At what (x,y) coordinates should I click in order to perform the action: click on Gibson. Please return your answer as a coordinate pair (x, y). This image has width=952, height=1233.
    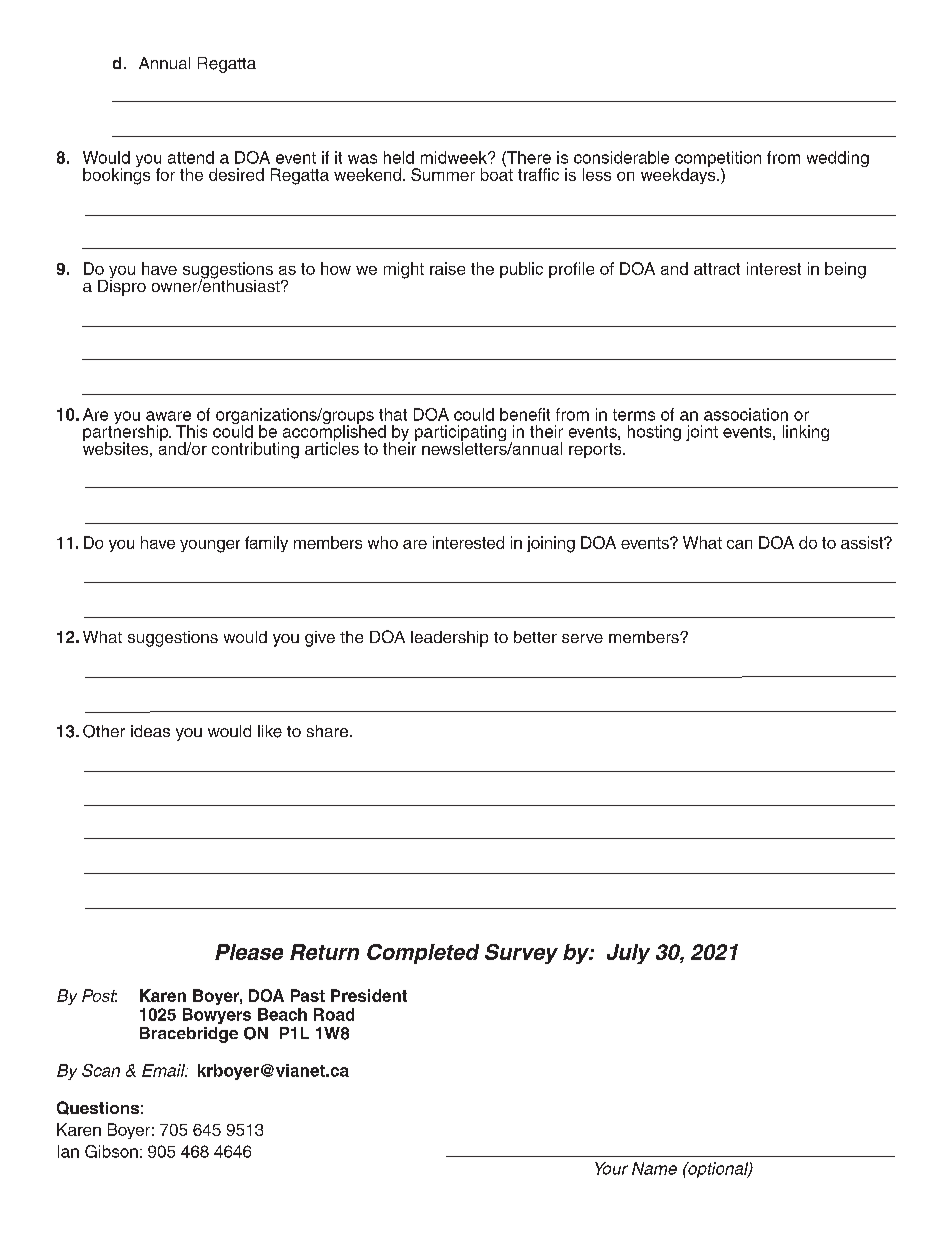
    Looking at the image, I should click on (111, 1151).
